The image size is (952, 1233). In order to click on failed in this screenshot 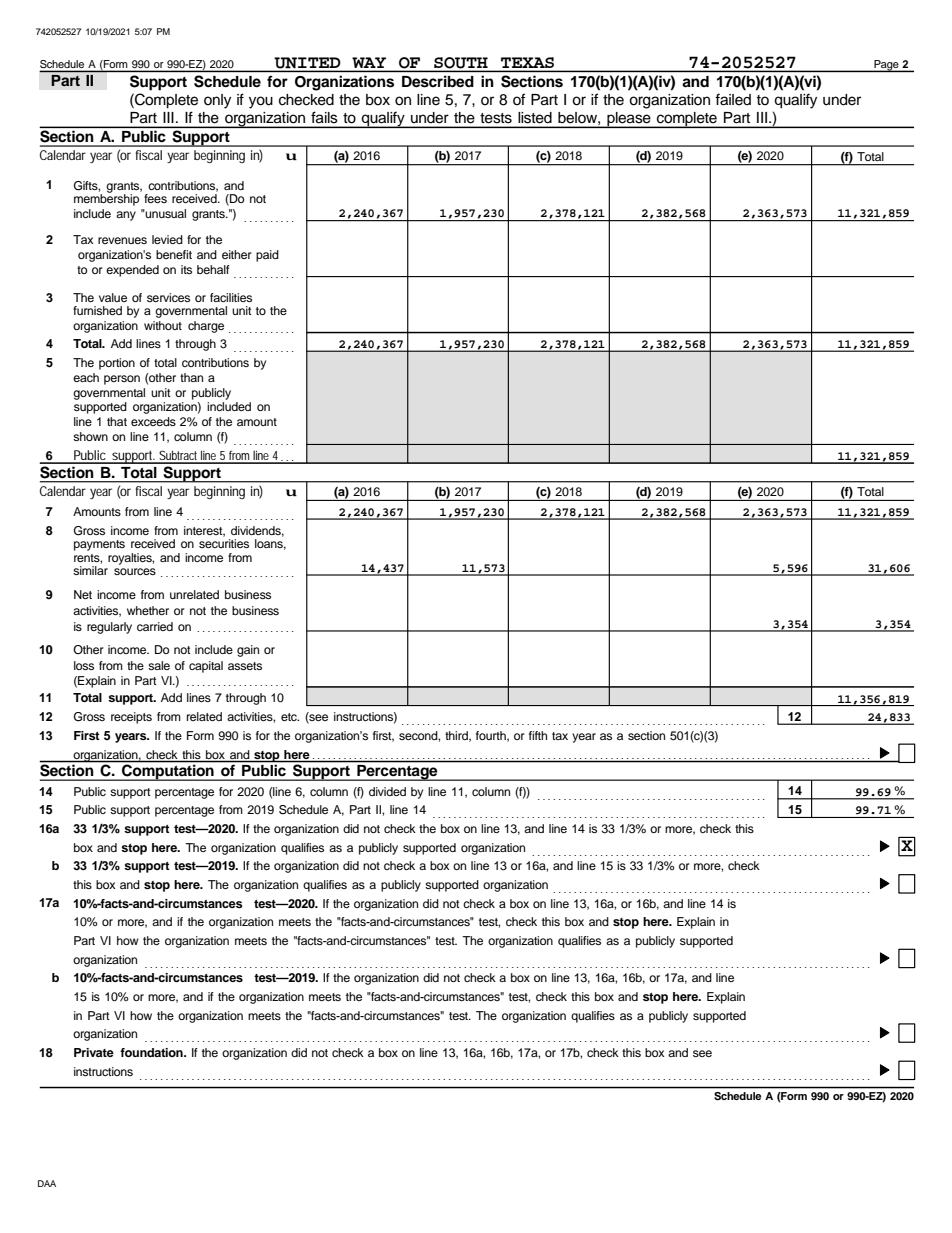, I will do `click(733, 99)`.
